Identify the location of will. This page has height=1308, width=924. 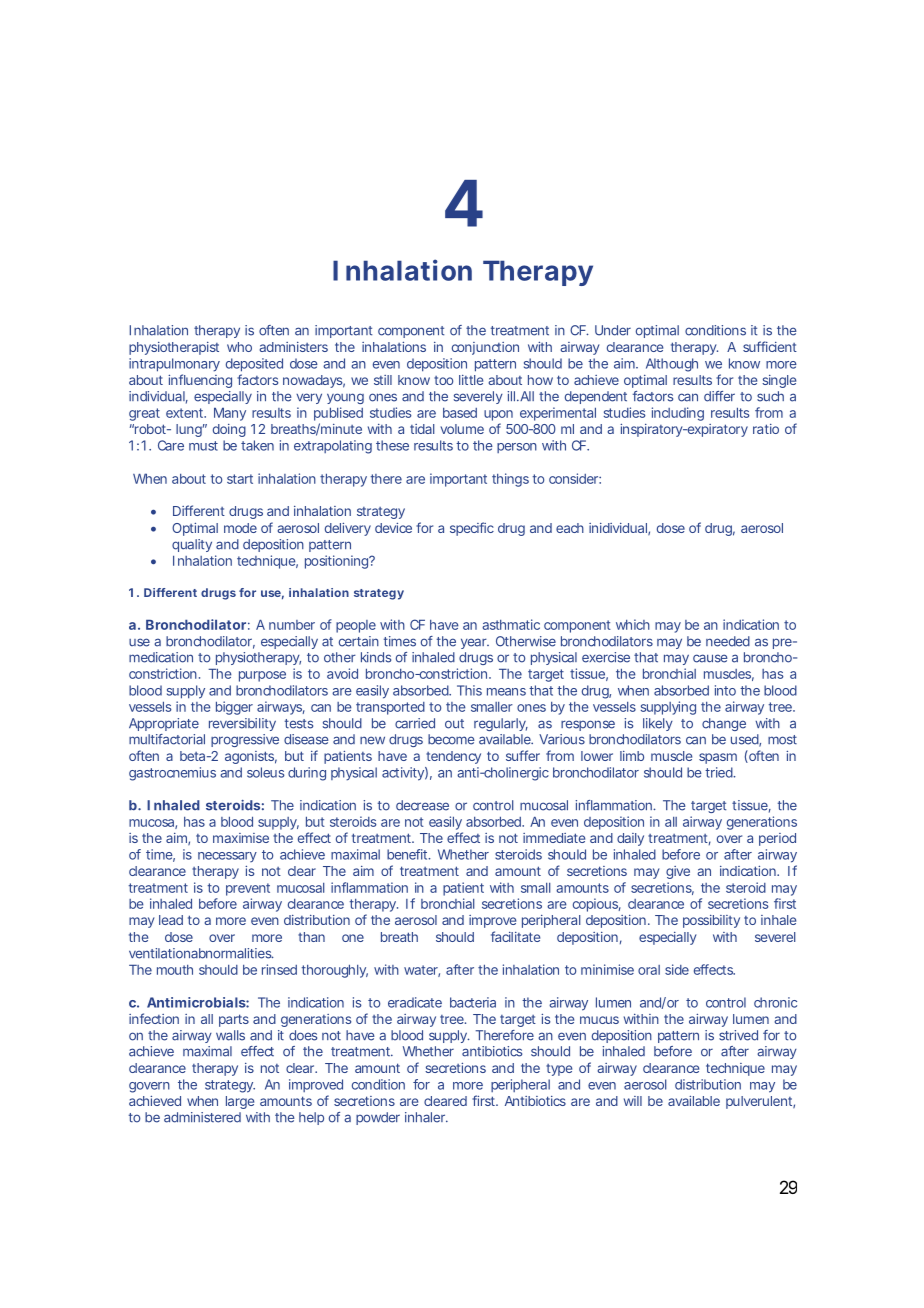
(633, 1101).
